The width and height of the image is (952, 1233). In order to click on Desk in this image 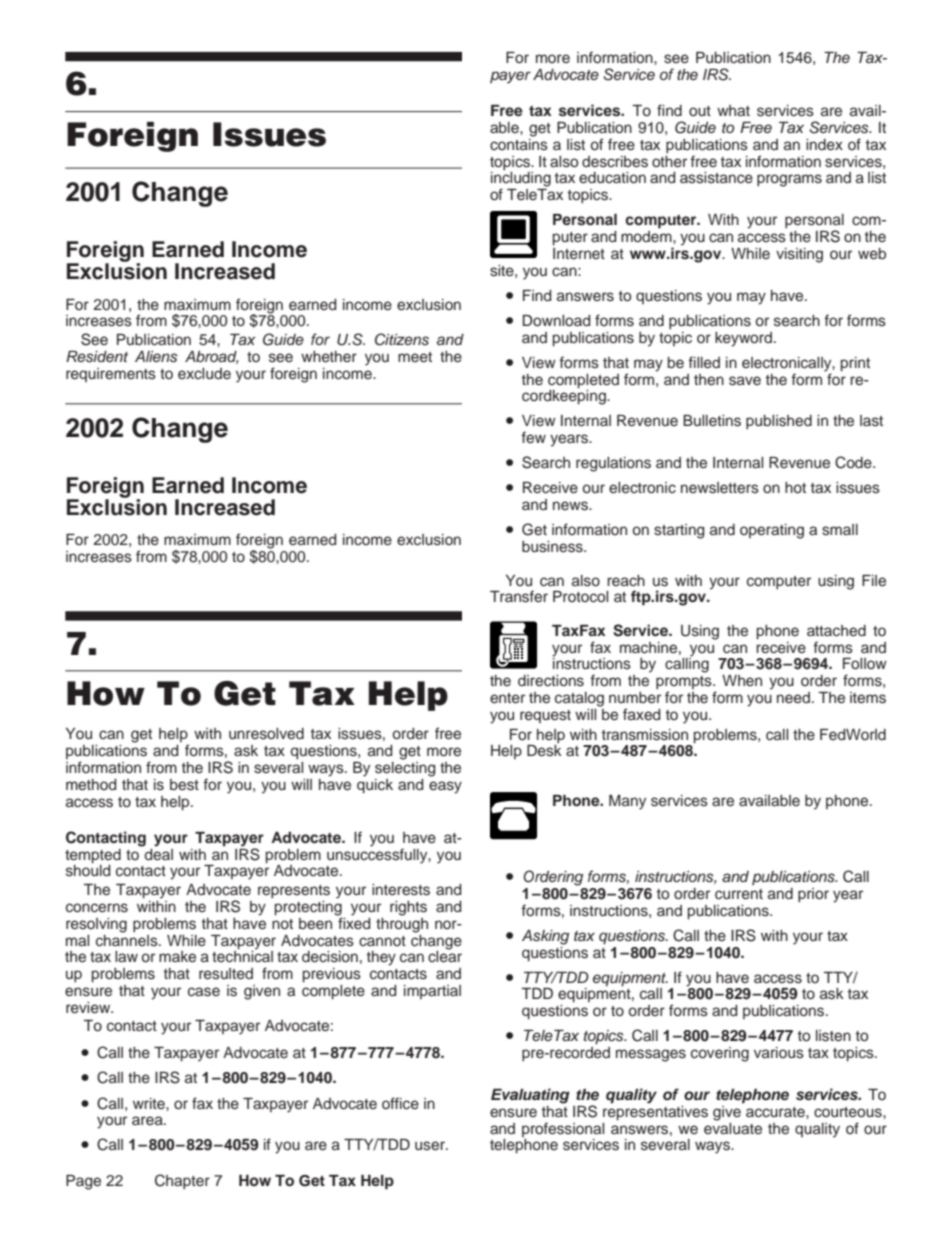, I will do `click(544, 751)`.
